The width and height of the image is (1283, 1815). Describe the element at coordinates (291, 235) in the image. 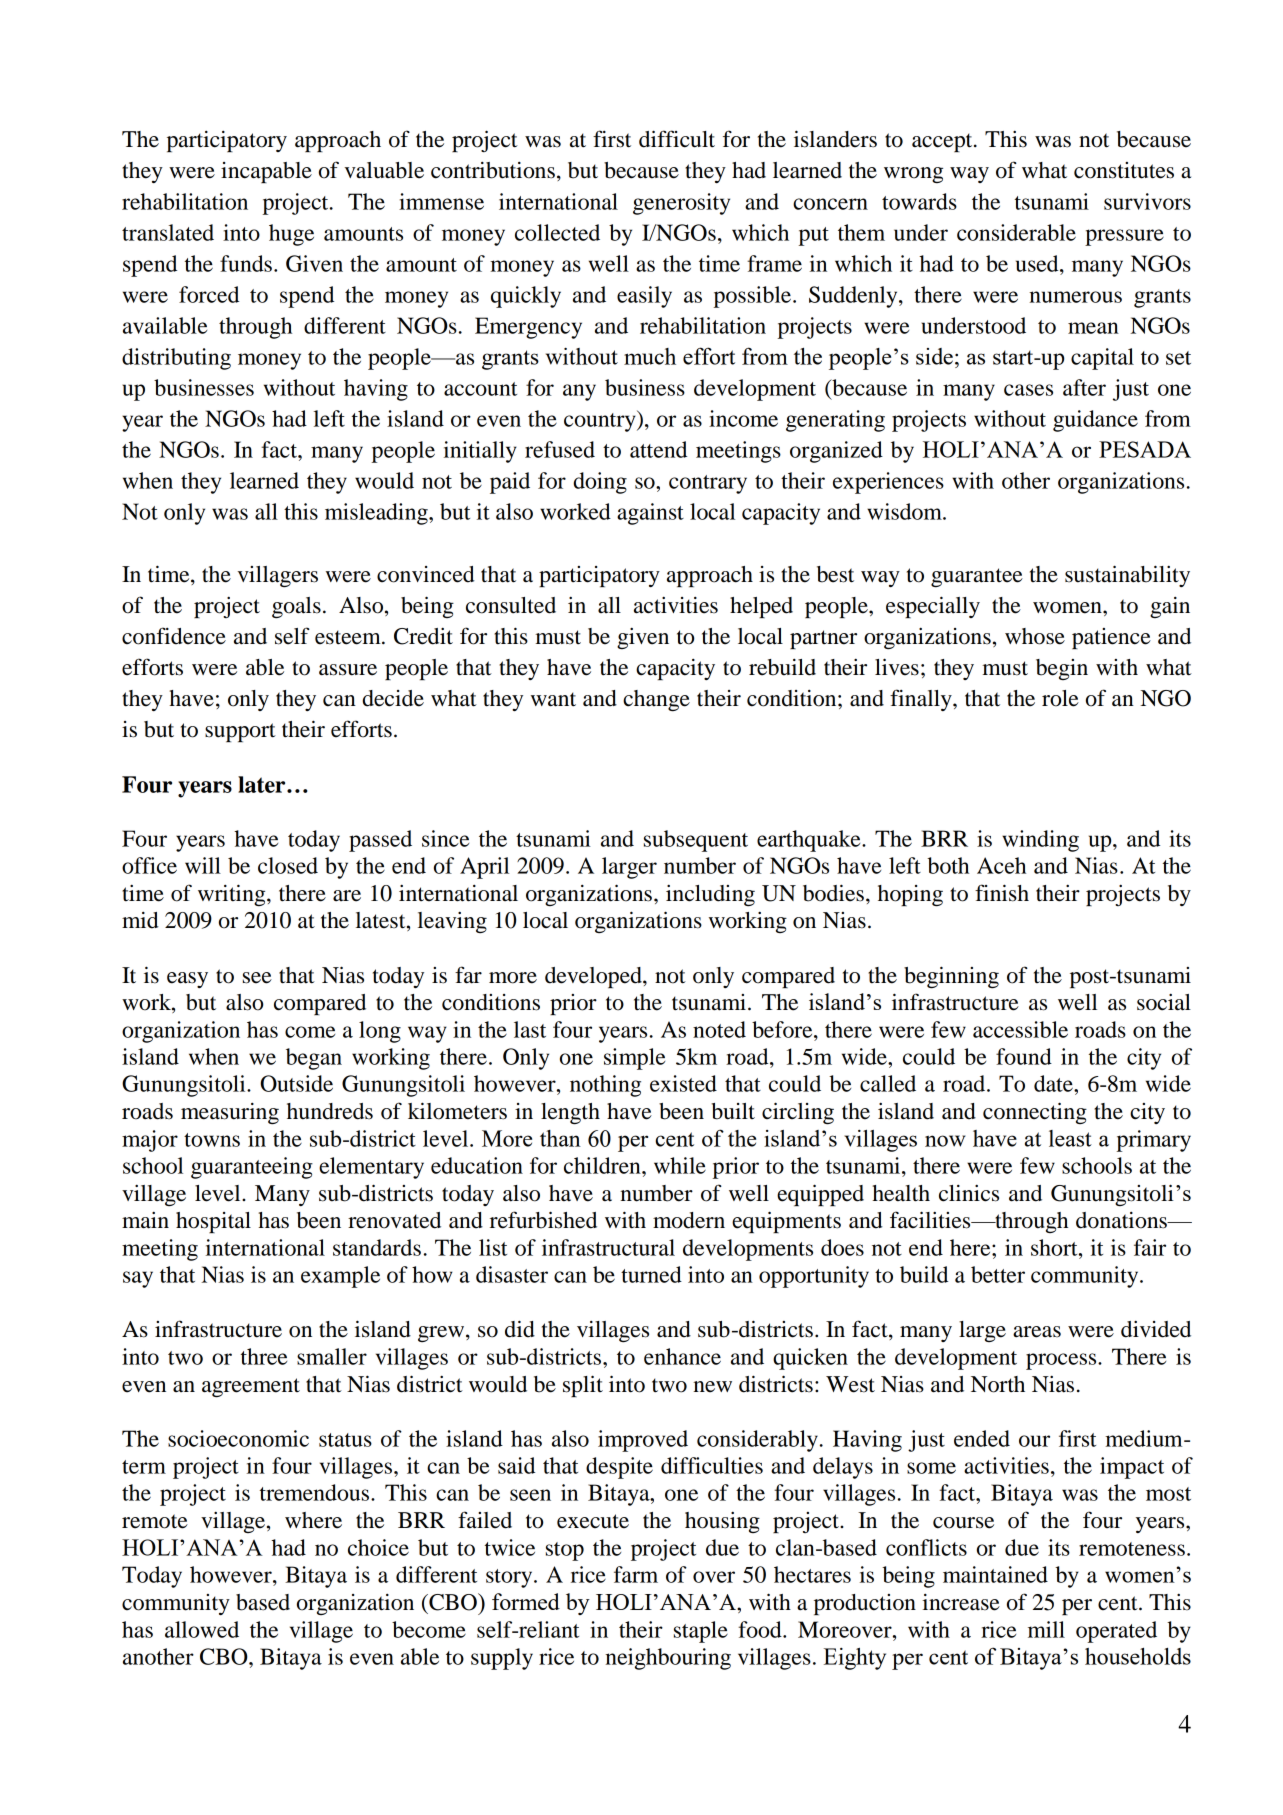

I see `huge` at that location.
